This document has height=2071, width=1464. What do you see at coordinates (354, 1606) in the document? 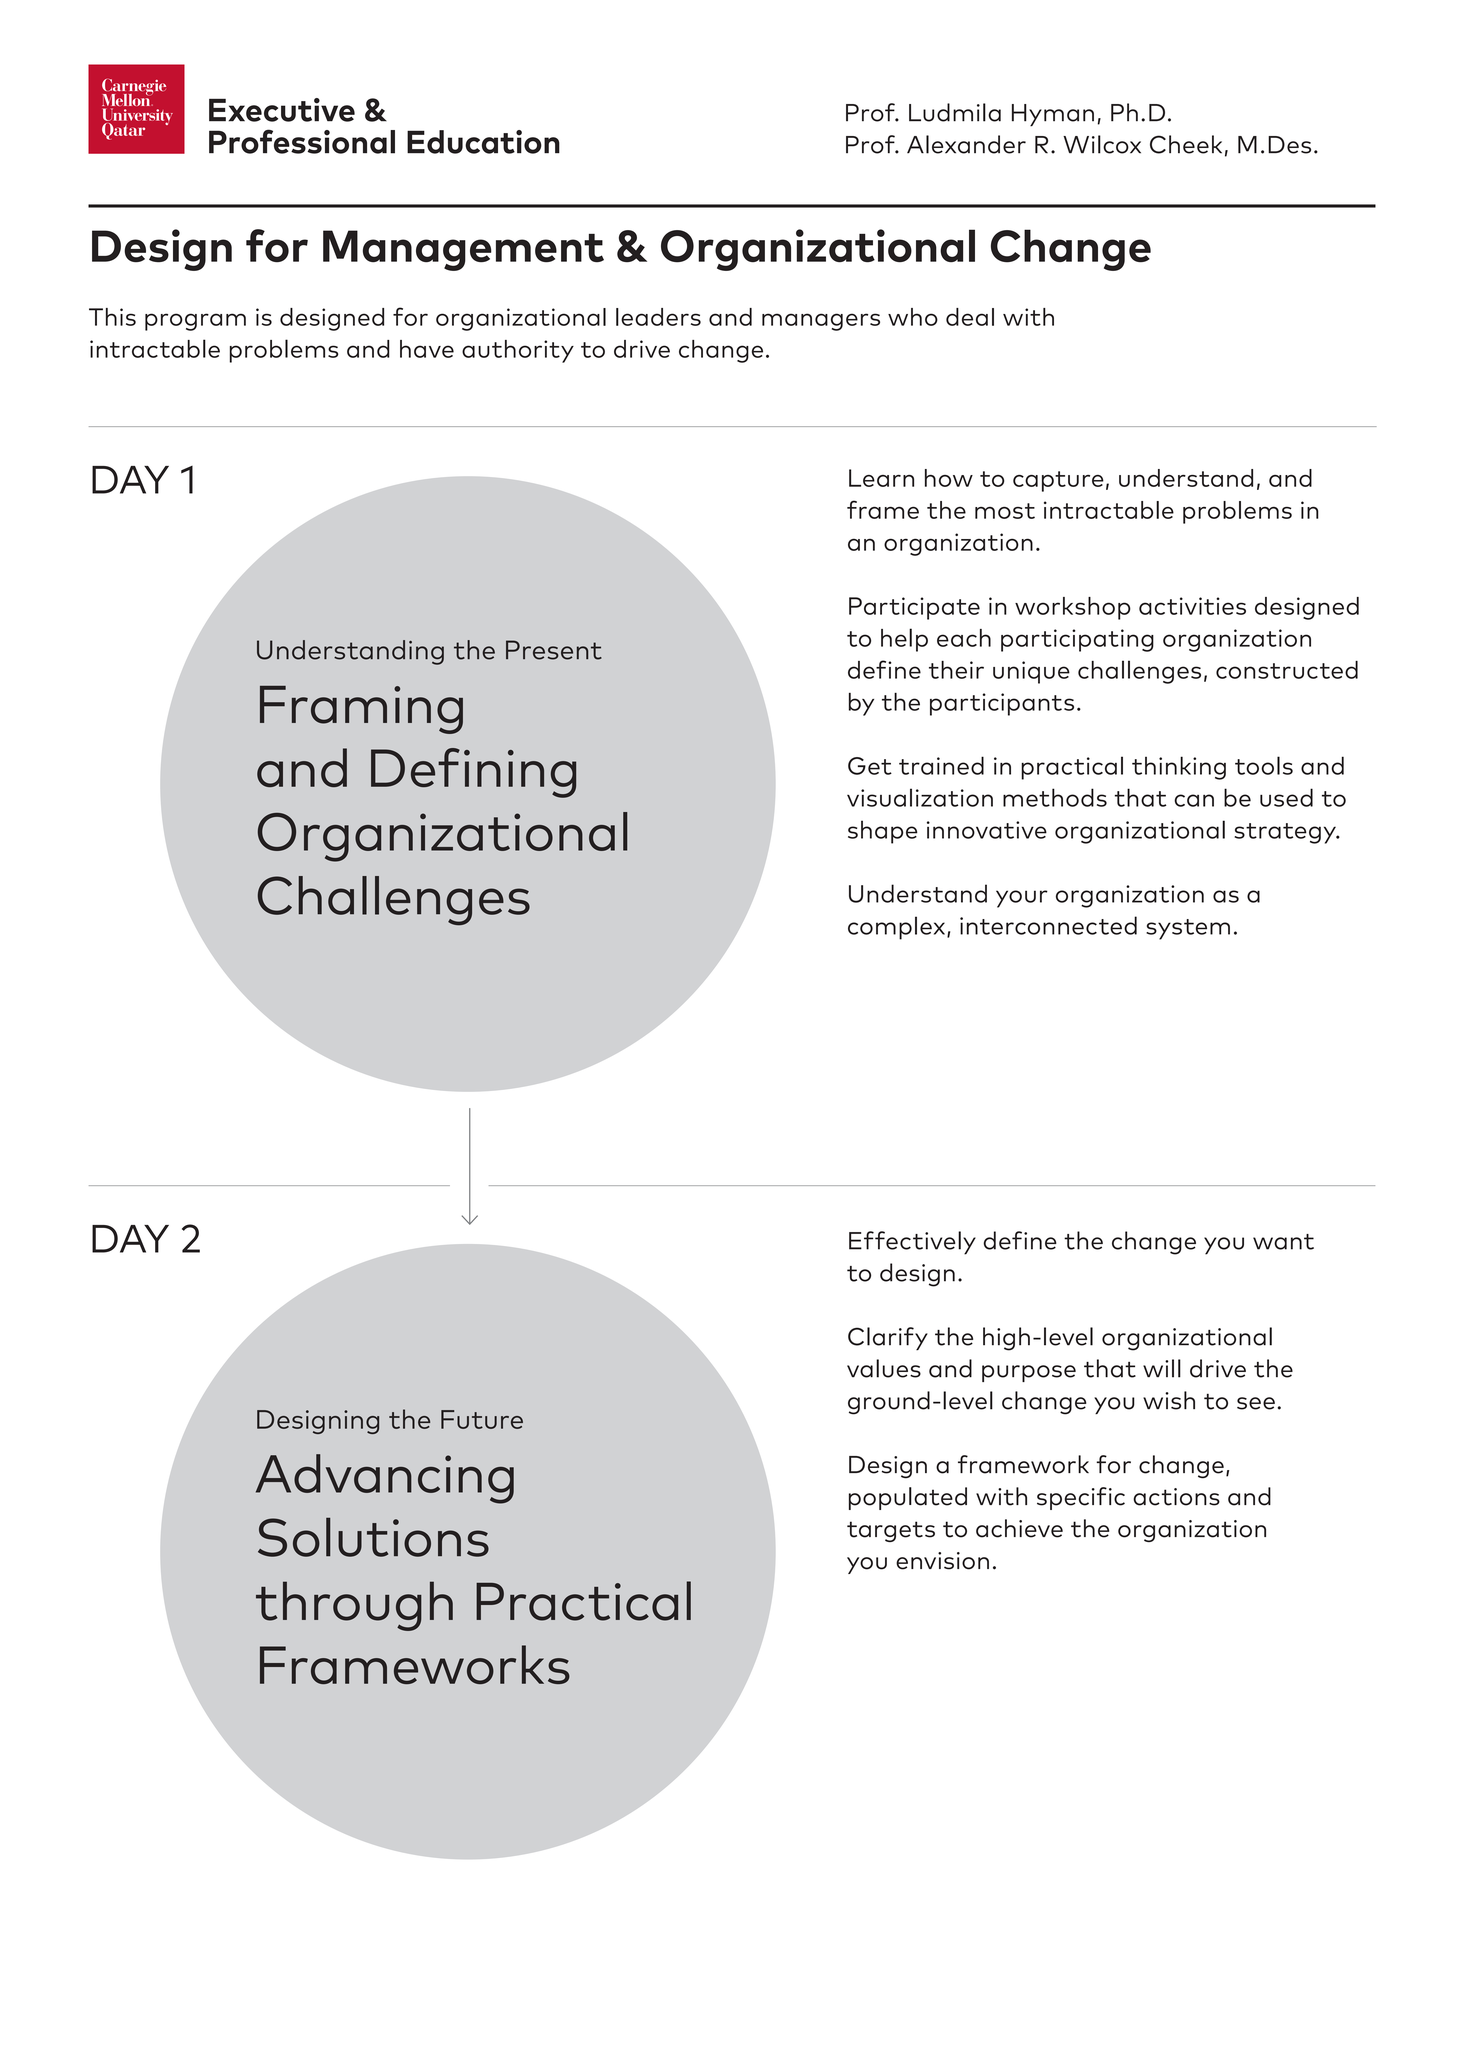
I see `through` at bounding box center [354, 1606].
